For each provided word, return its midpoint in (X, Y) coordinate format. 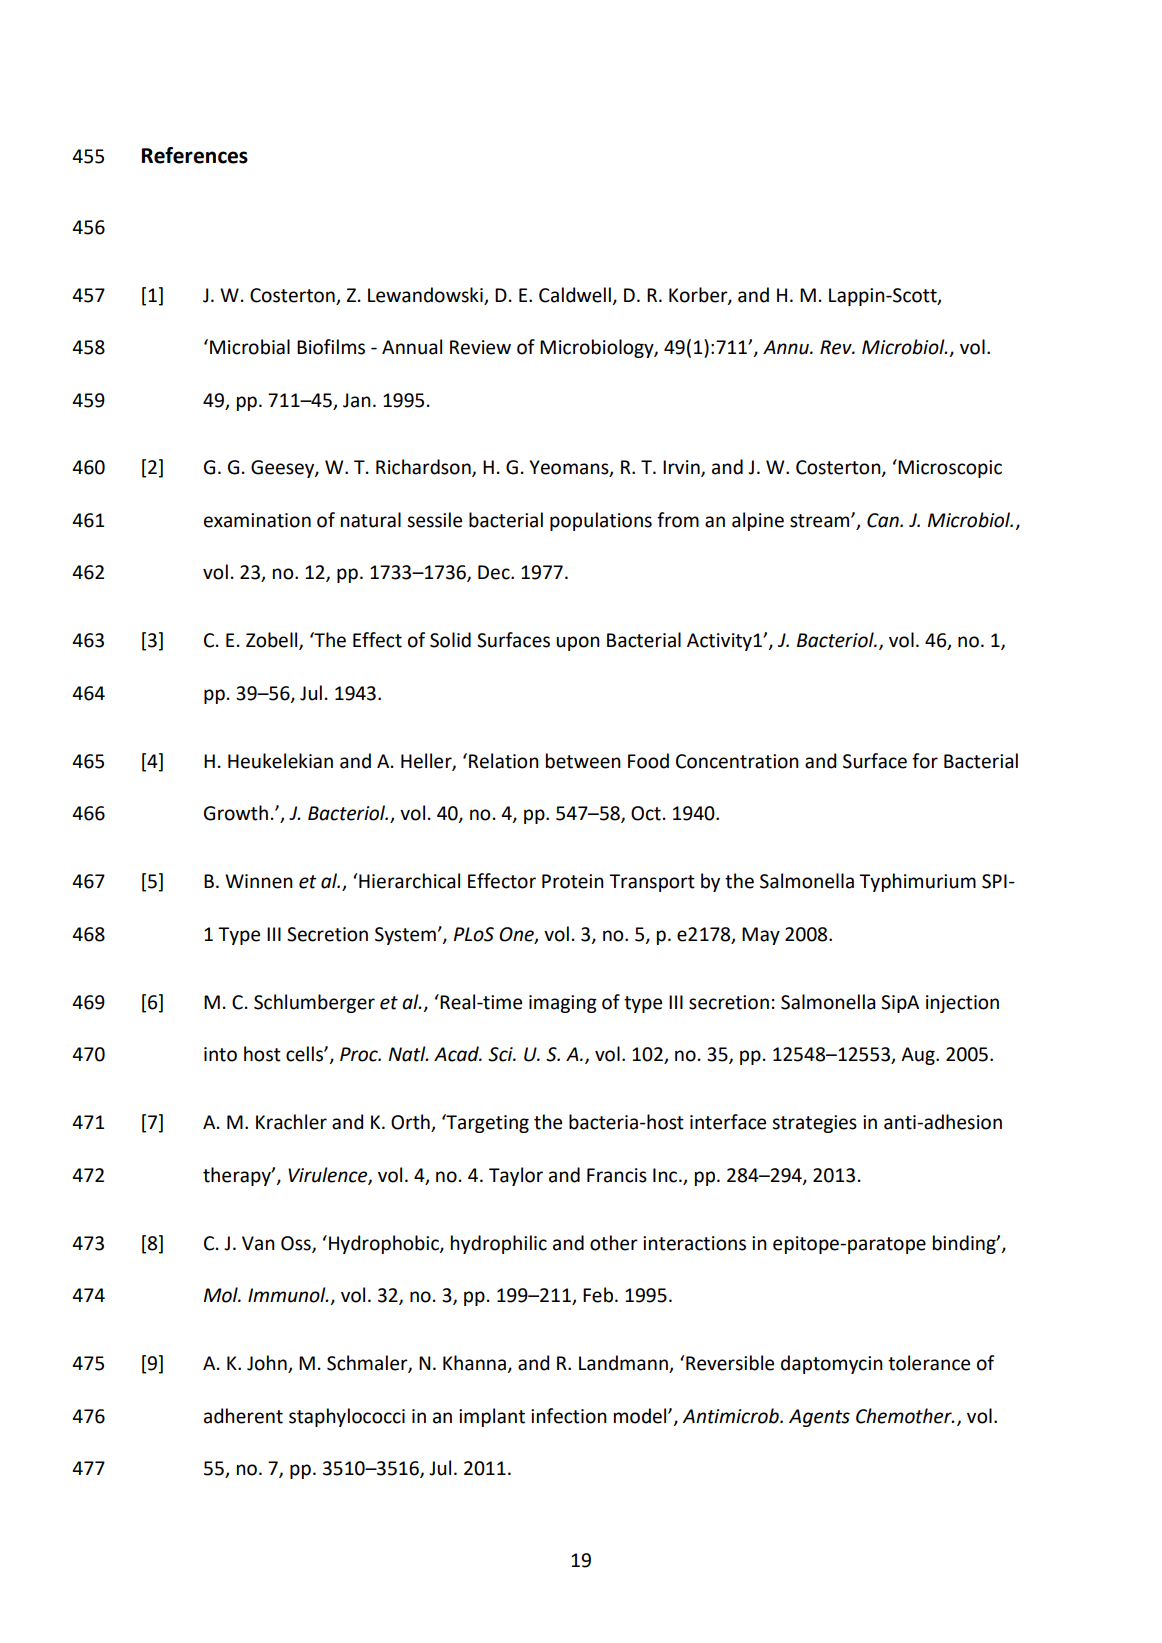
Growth (236, 813)
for (925, 761)
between (583, 761)
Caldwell (575, 295)
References (195, 155)
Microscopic (949, 468)
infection (569, 1416)
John (268, 1364)
